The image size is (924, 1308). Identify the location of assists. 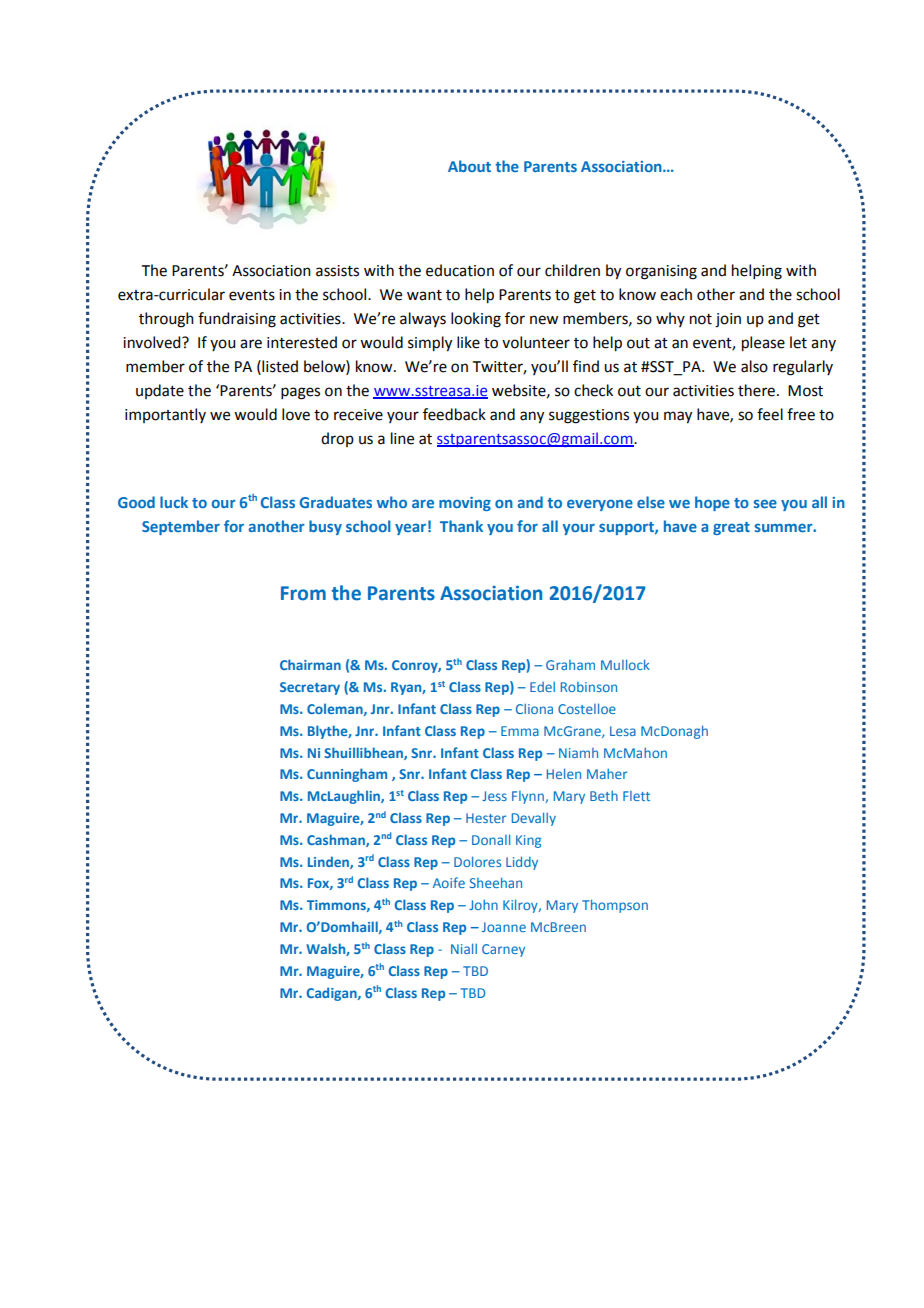
(337, 271).
